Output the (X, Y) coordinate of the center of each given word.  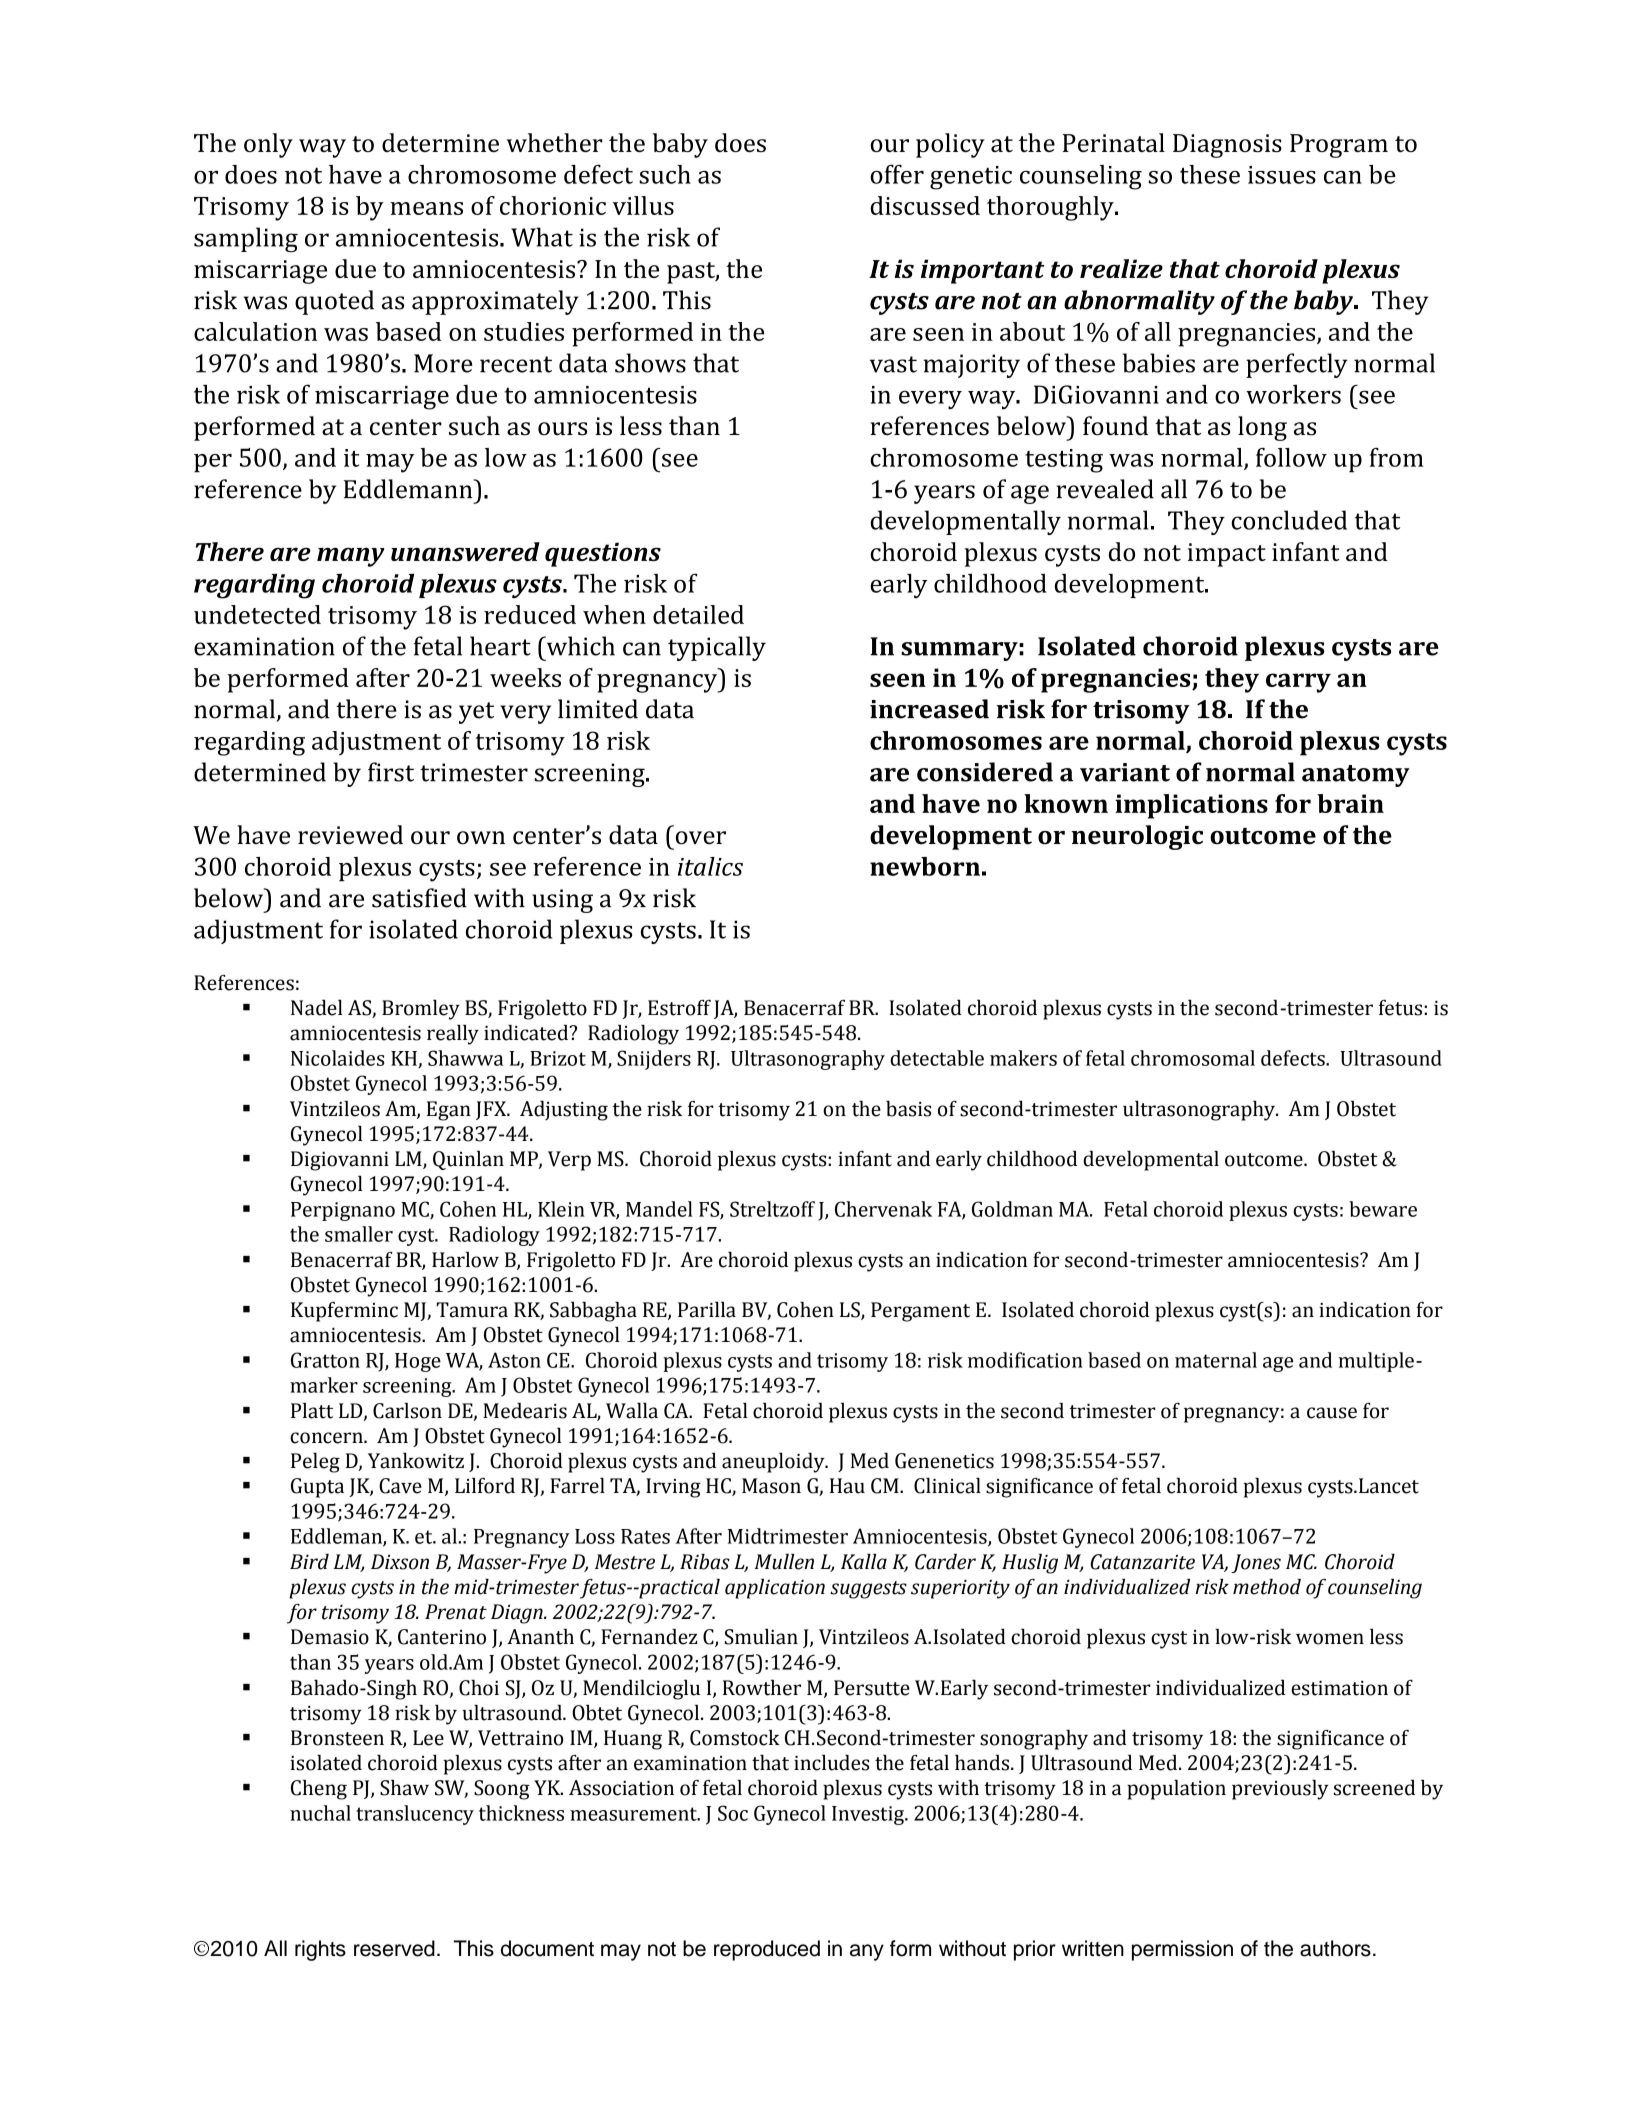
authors (1335, 1948)
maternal (1216, 1360)
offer (897, 174)
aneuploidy (774, 1463)
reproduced (767, 1950)
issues (1282, 175)
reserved (394, 1948)
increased (929, 709)
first (391, 772)
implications (1191, 806)
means (426, 208)
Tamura (472, 1310)
